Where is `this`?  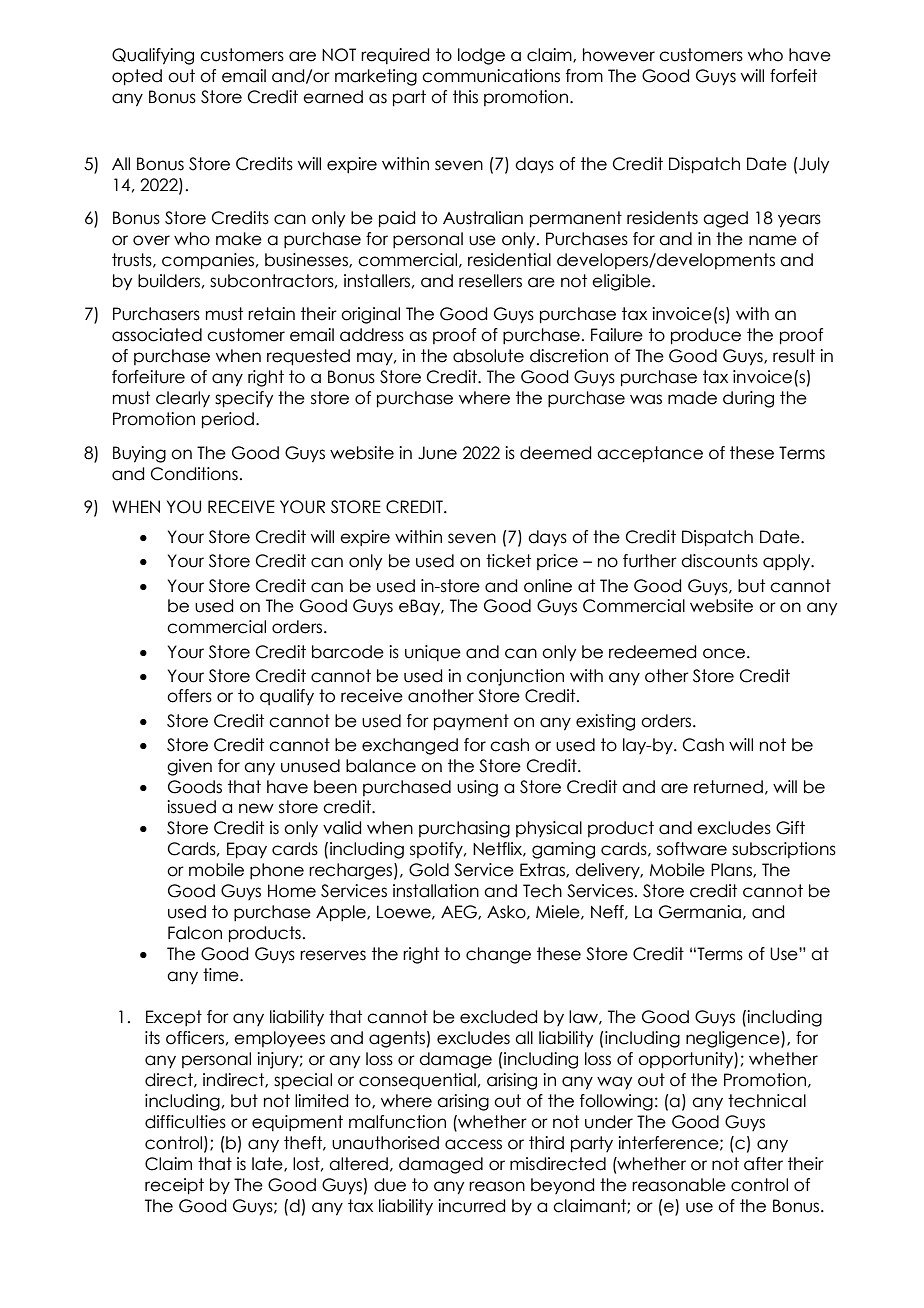
this is located at coordinates (465, 97).
